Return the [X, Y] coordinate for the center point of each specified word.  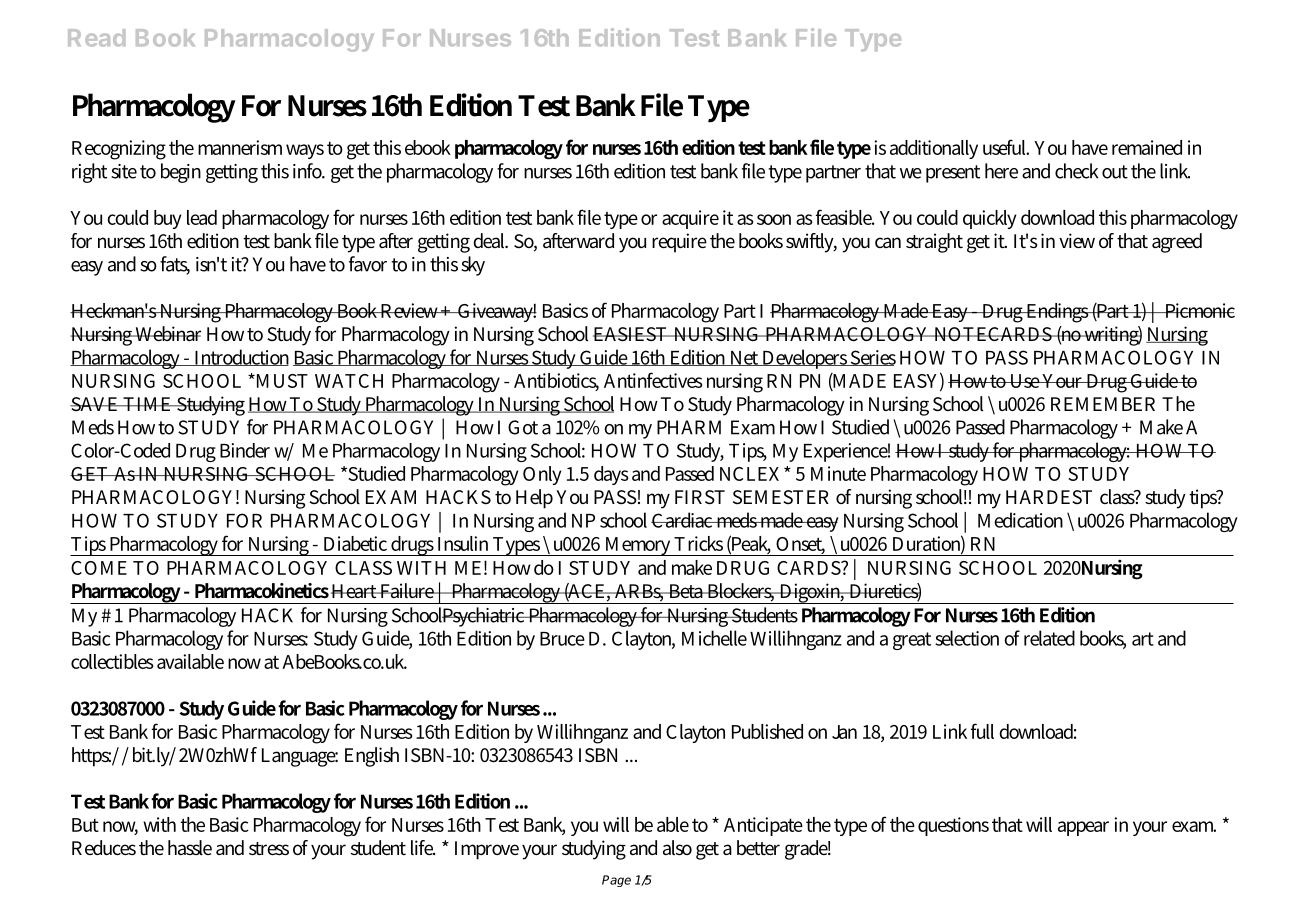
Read [96, 38]
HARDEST [1049, 497]
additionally [934, 149]
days [611, 475]
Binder [245, 450]
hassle [190, 848]
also [677, 848]
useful [1006, 147]
